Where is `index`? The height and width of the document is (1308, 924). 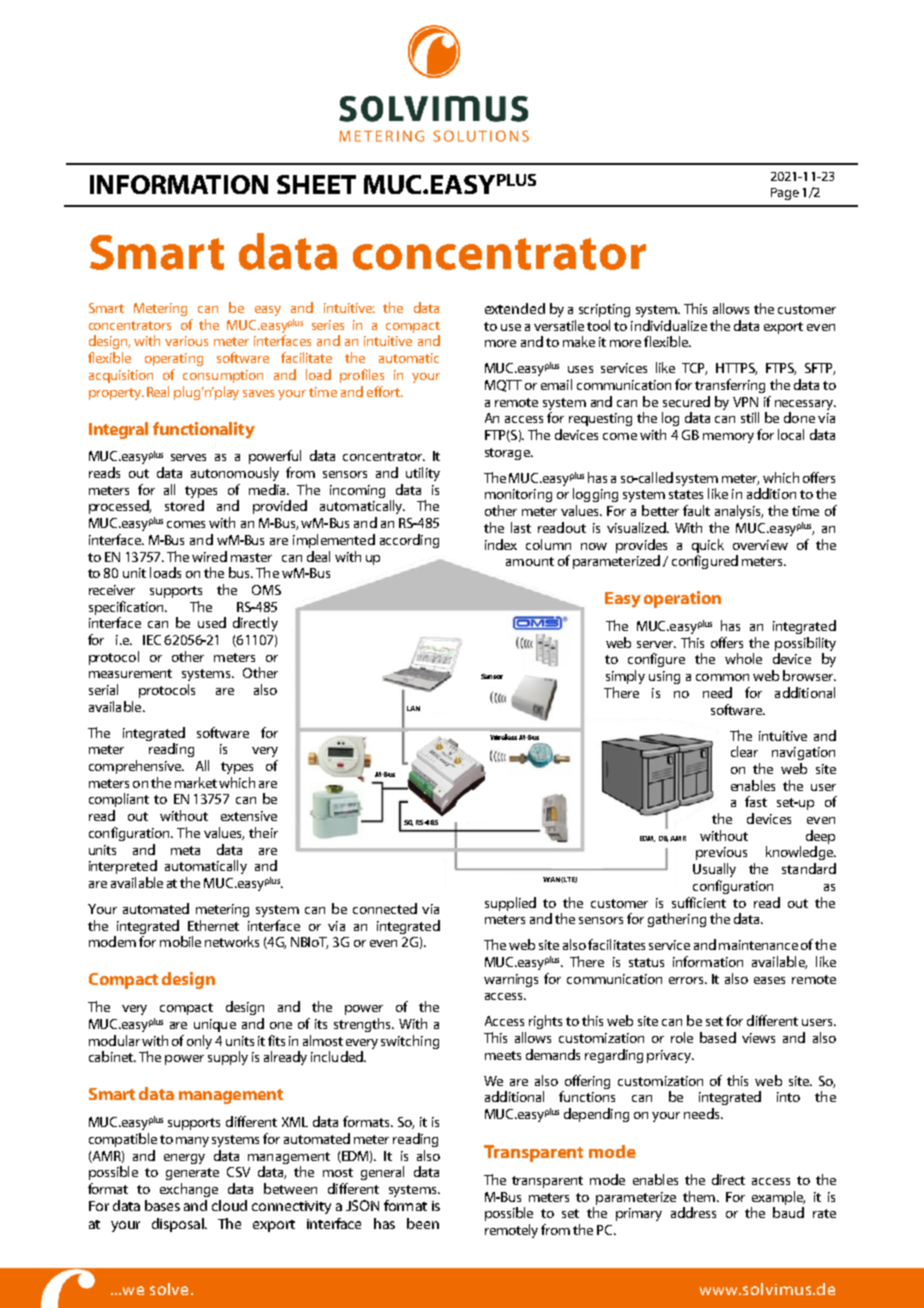
index is located at coordinates (501, 544).
